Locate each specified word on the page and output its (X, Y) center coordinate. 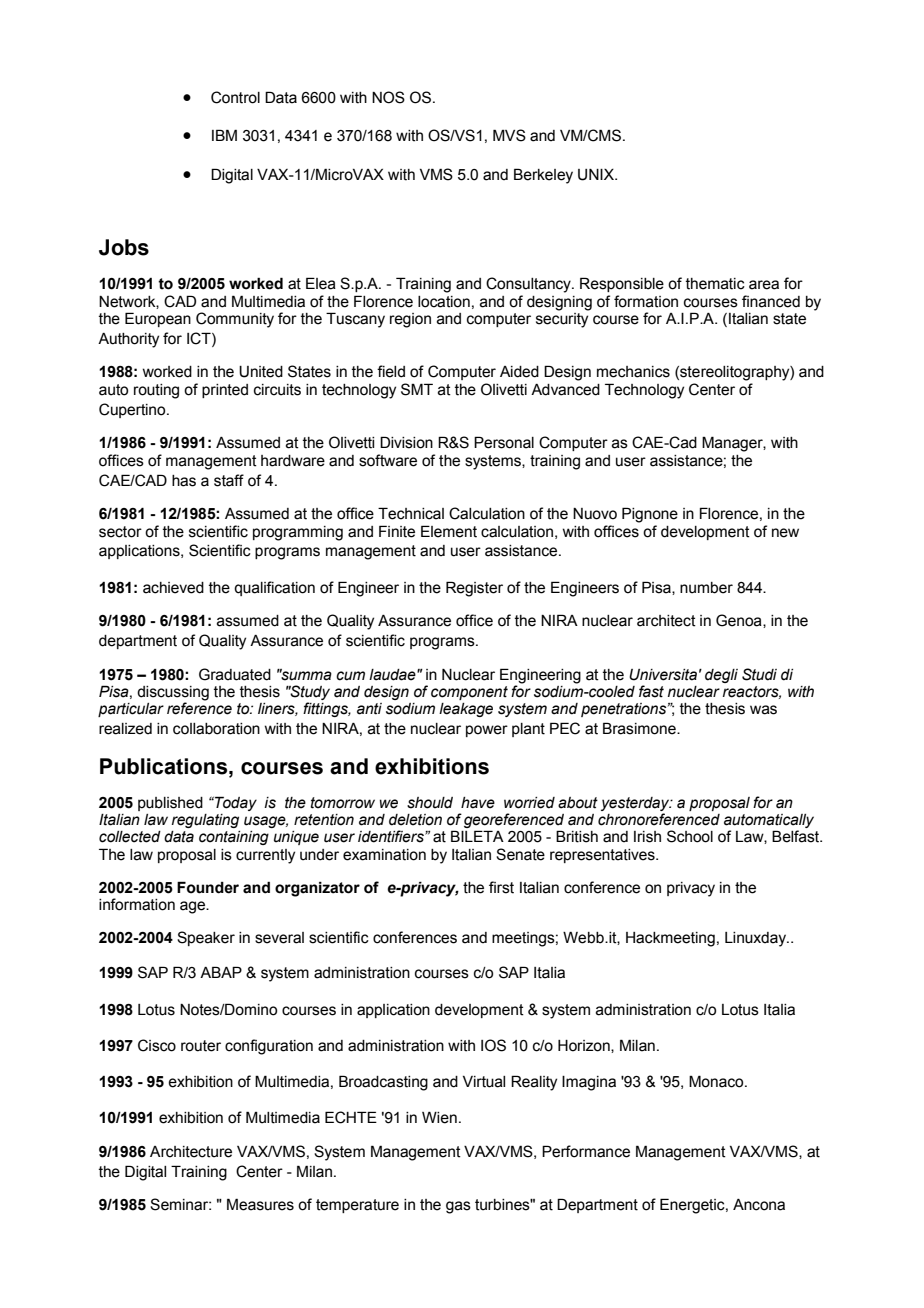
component (469, 693)
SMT (417, 389)
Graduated (235, 674)
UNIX (597, 175)
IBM (224, 135)
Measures (260, 1204)
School (690, 836)
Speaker (206, 938)
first (501, 887)
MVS (509, 135)
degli (721, 676)
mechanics (633, 372)
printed (225, 391)
